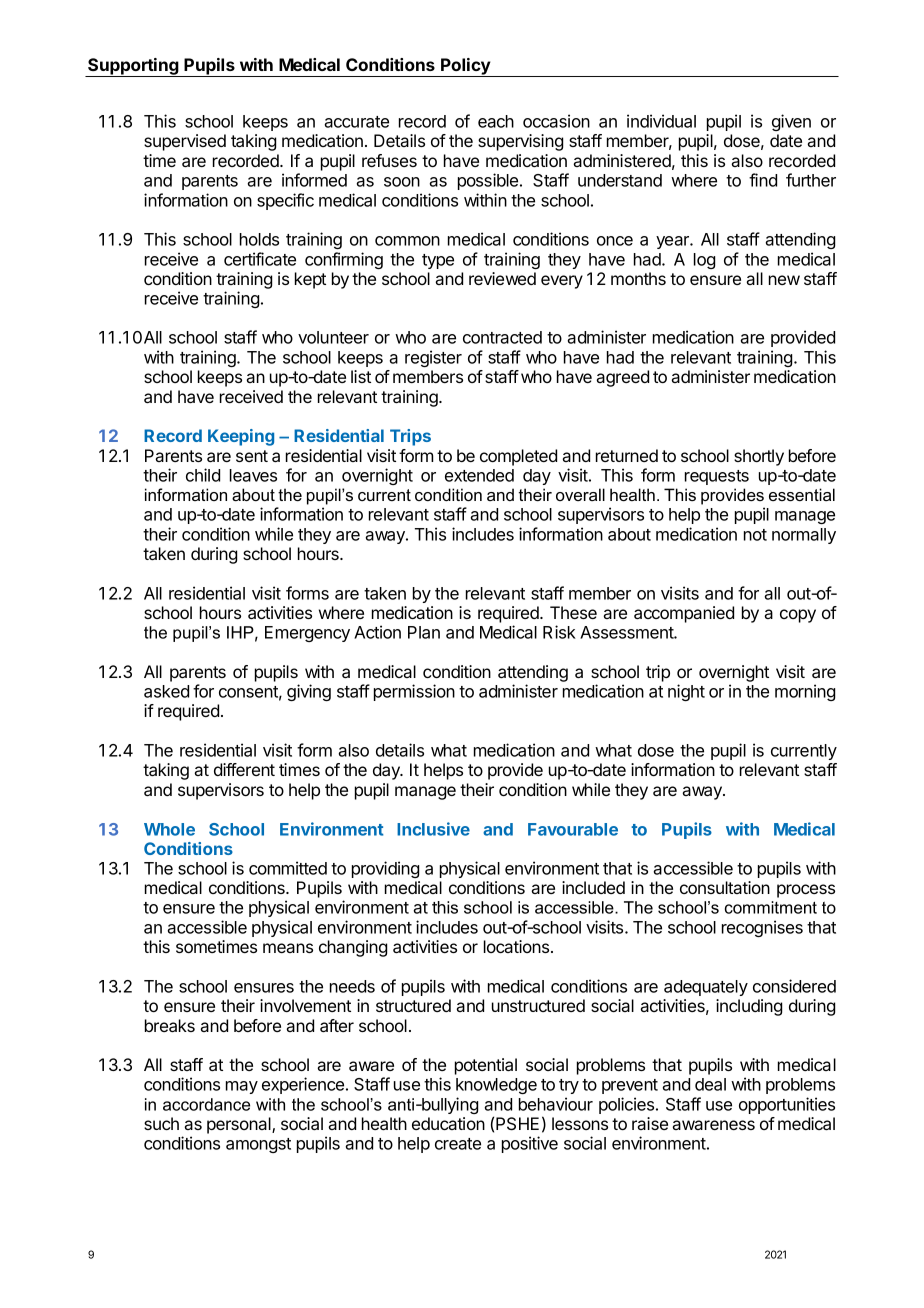 The image size is (924, 1308). I want to click on education, so click(448, 1123).
